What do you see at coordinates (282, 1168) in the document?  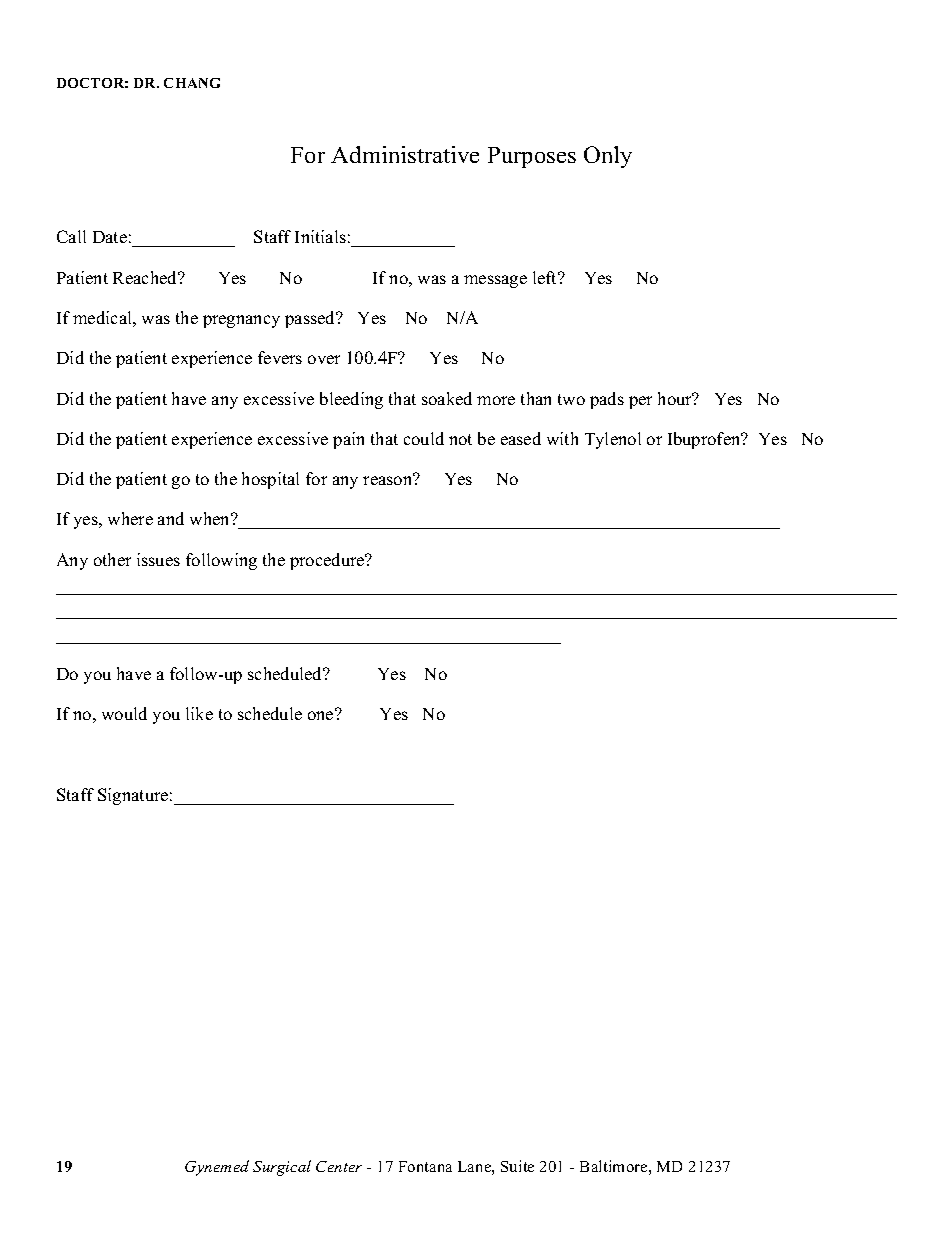 I see `Surgical` at bounding box center [282, 1168].
